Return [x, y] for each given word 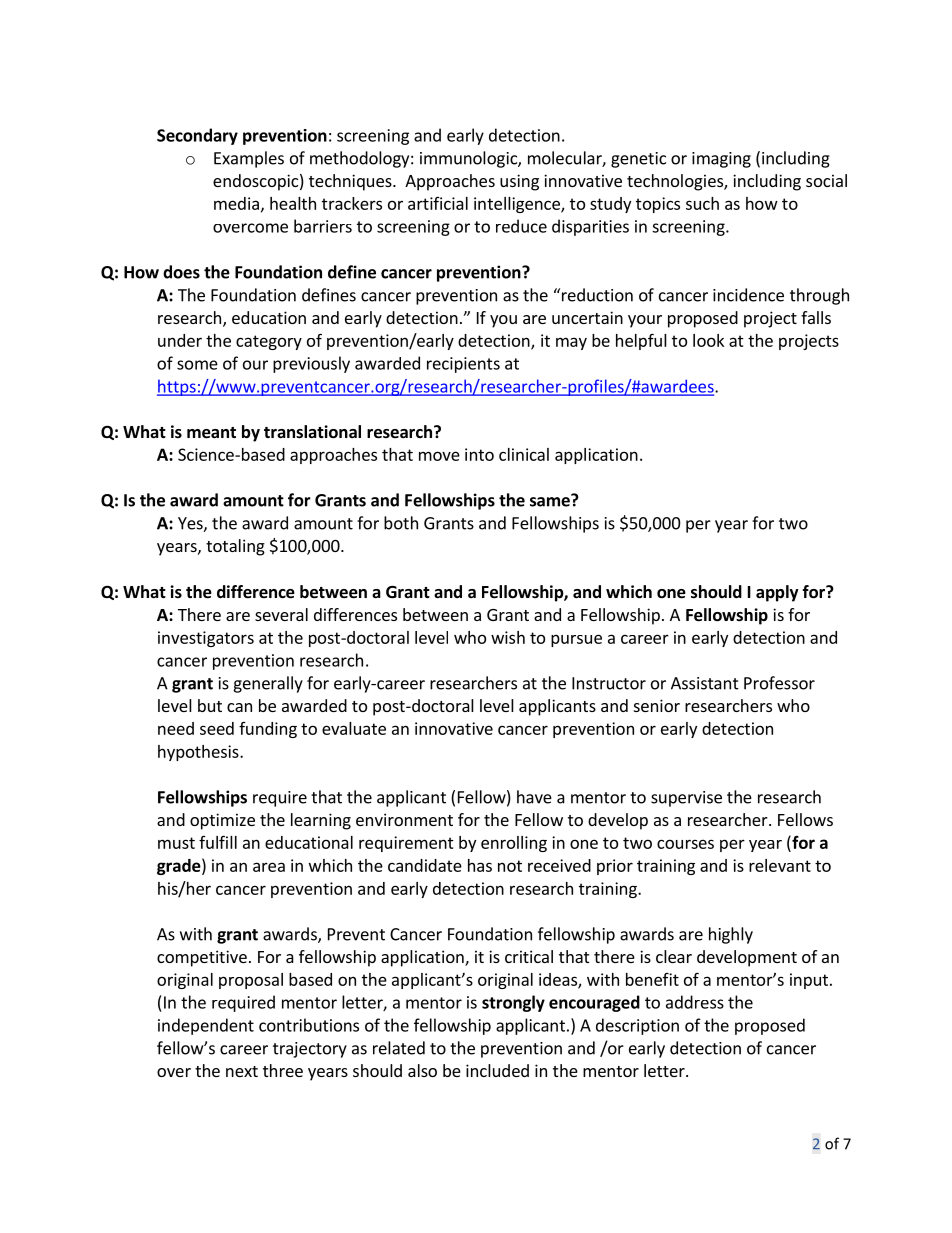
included [497, 1070]
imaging [721, 160]
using [519, 182]
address [695, 1002]
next [242, 1071]
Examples [249, 159]
